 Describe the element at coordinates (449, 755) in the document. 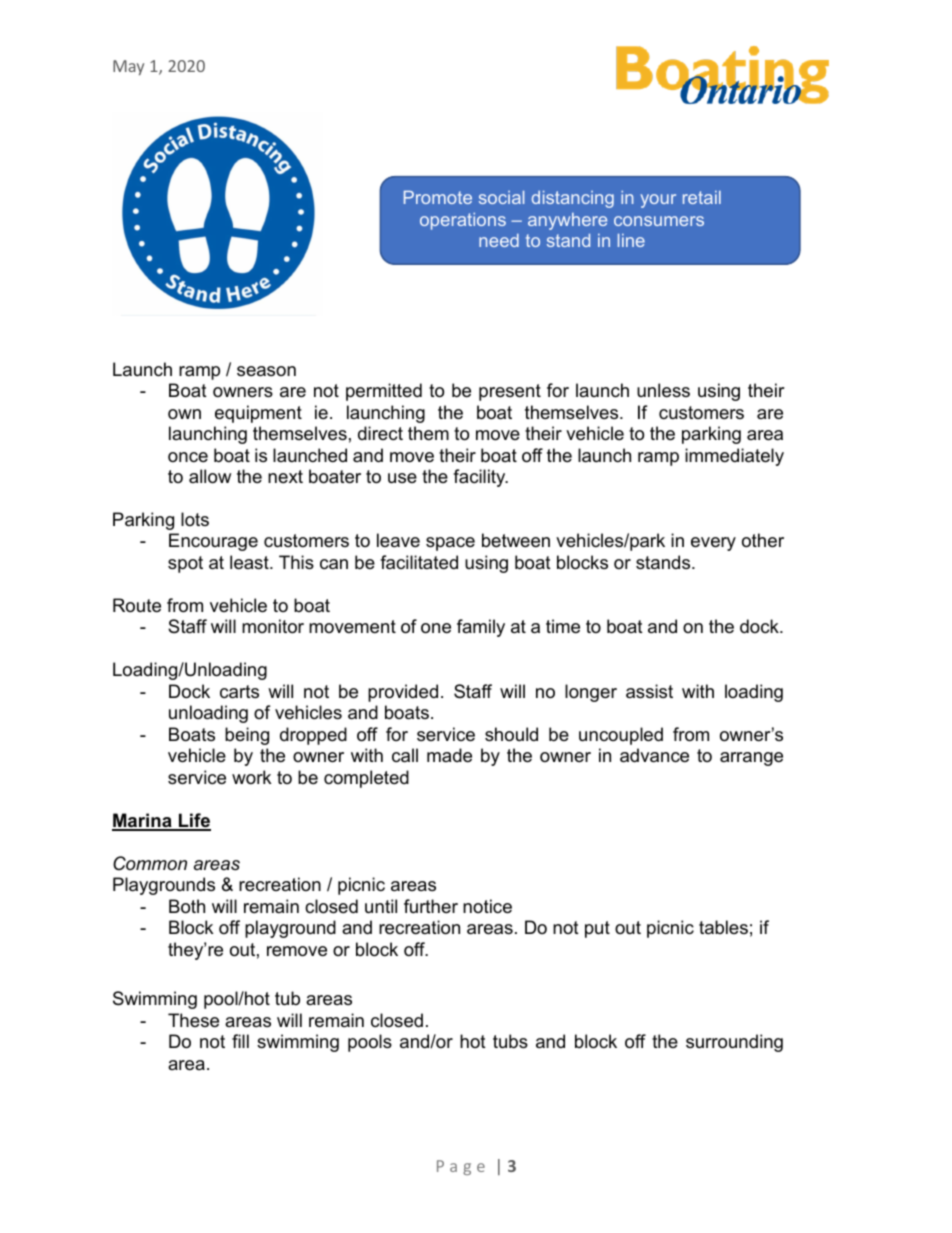

I see `made` at that location.
